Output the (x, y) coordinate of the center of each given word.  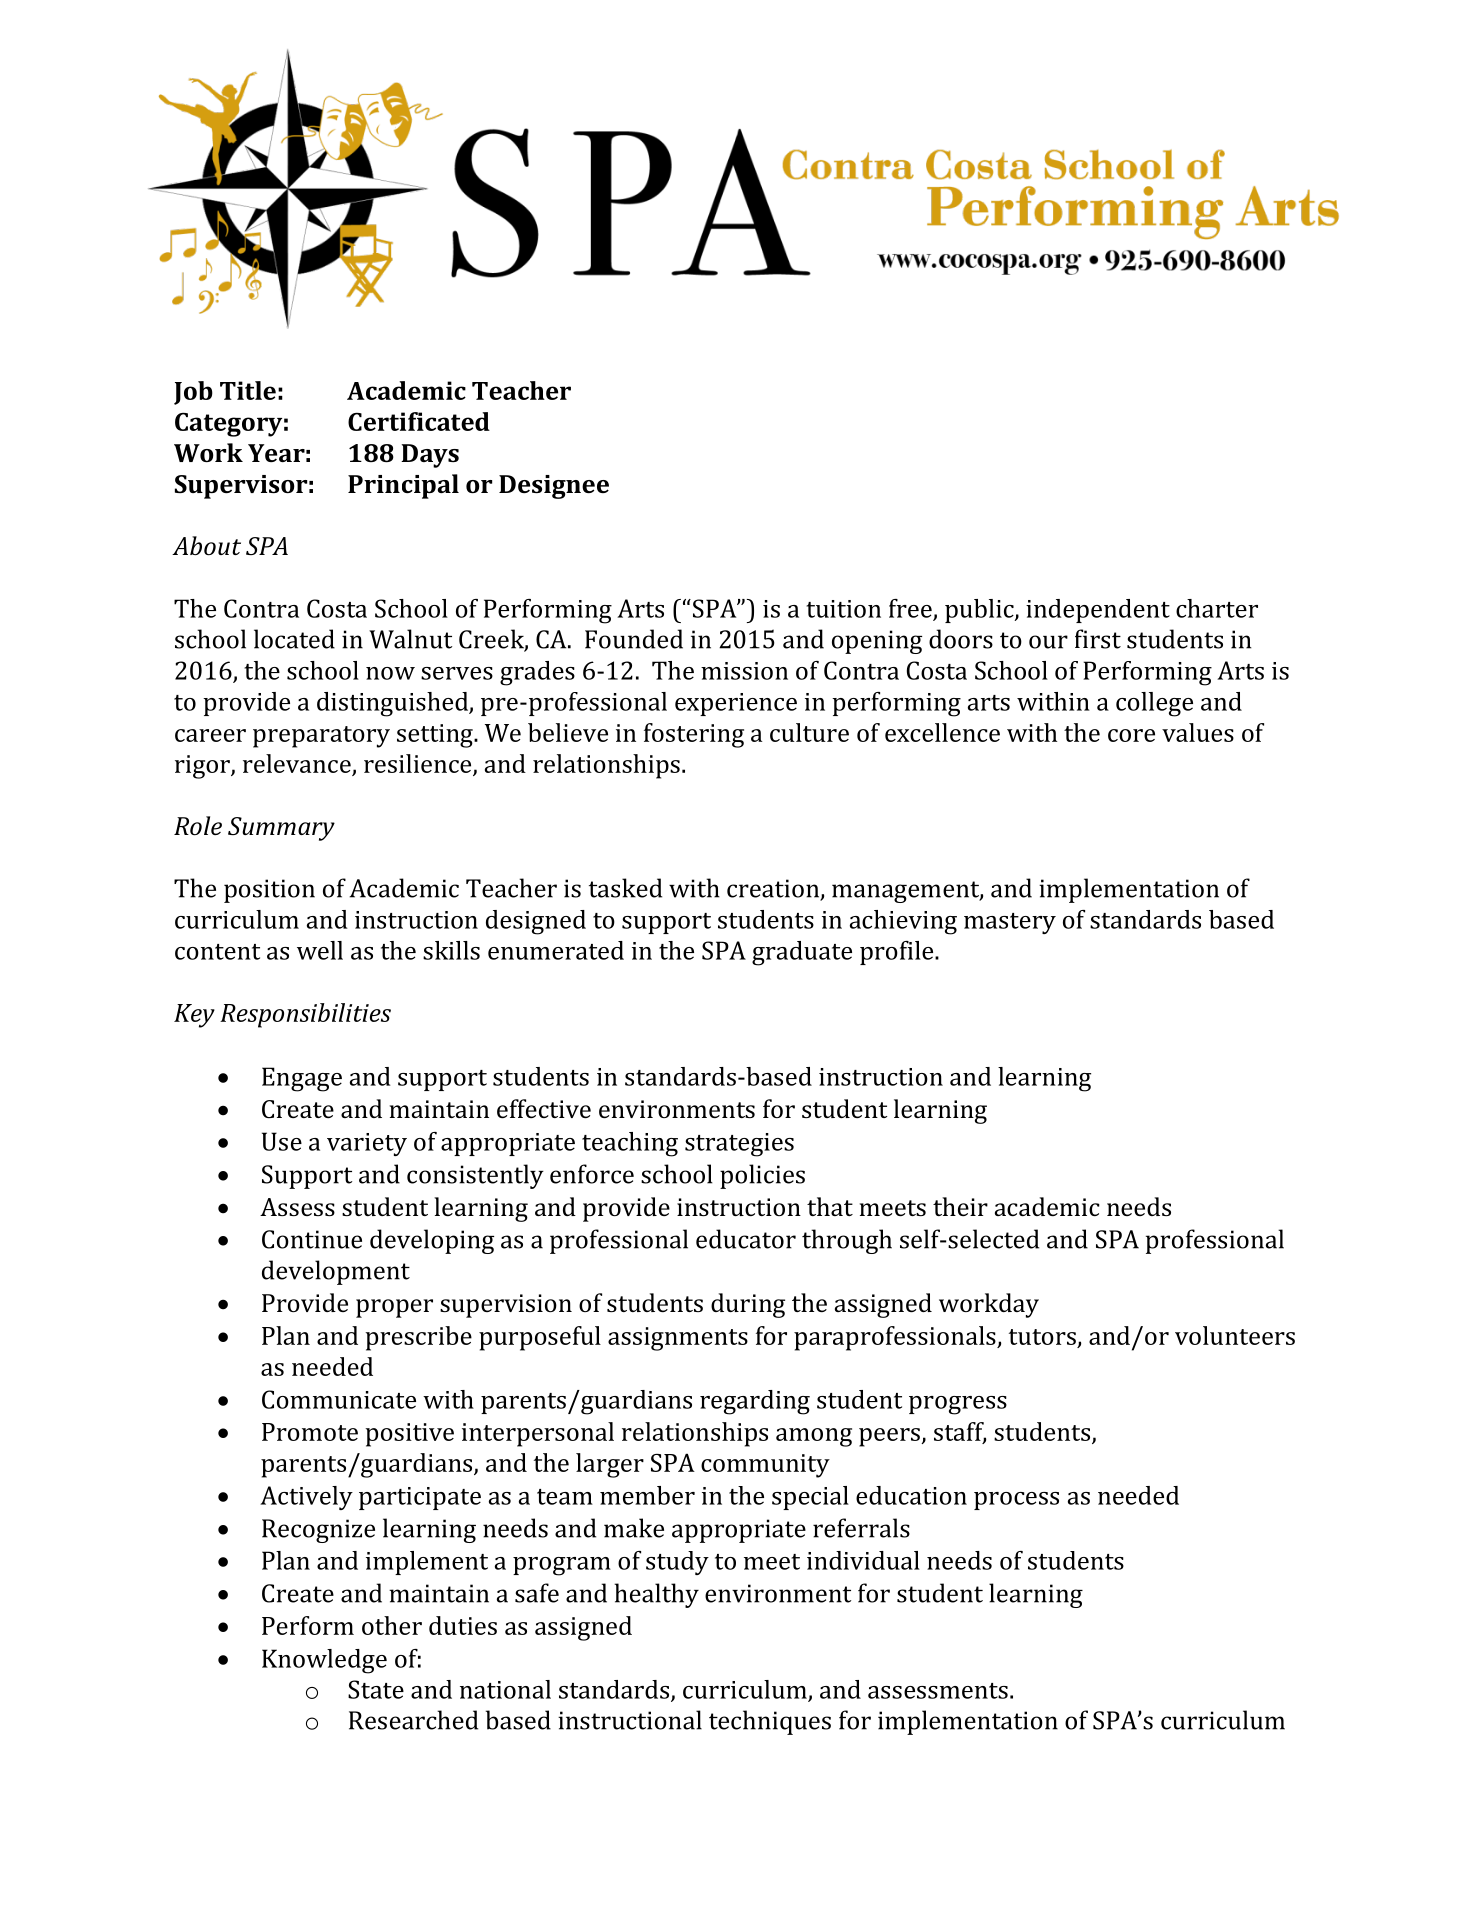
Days (430, 456)
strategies (739, 1145)
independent (1098, 611)
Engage (302, 1079)
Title (248, 390)
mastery (1010, 923)
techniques (770, 1722)
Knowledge (324, 1661)
